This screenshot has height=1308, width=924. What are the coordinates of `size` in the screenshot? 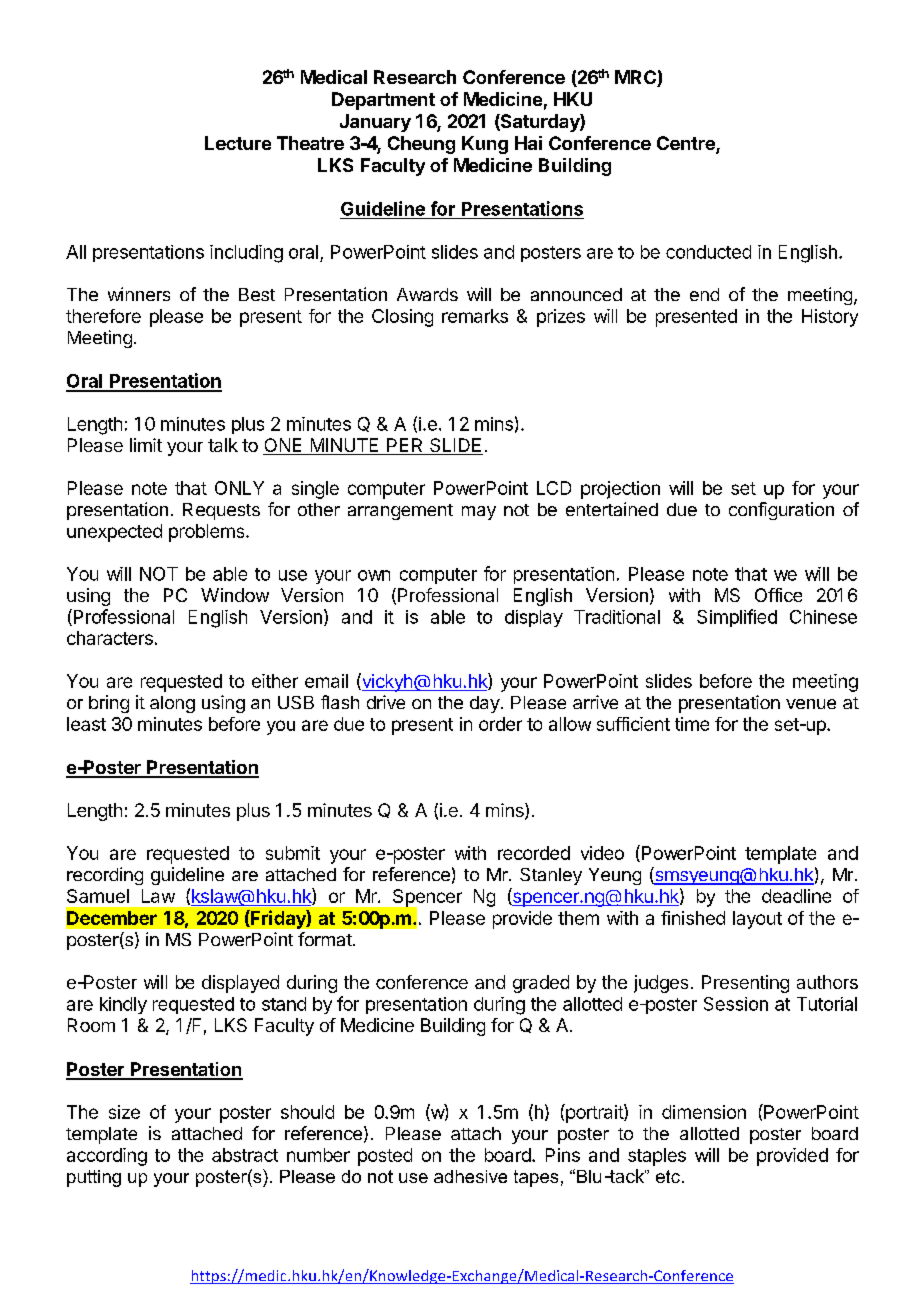 It's located at (124, 1112).
